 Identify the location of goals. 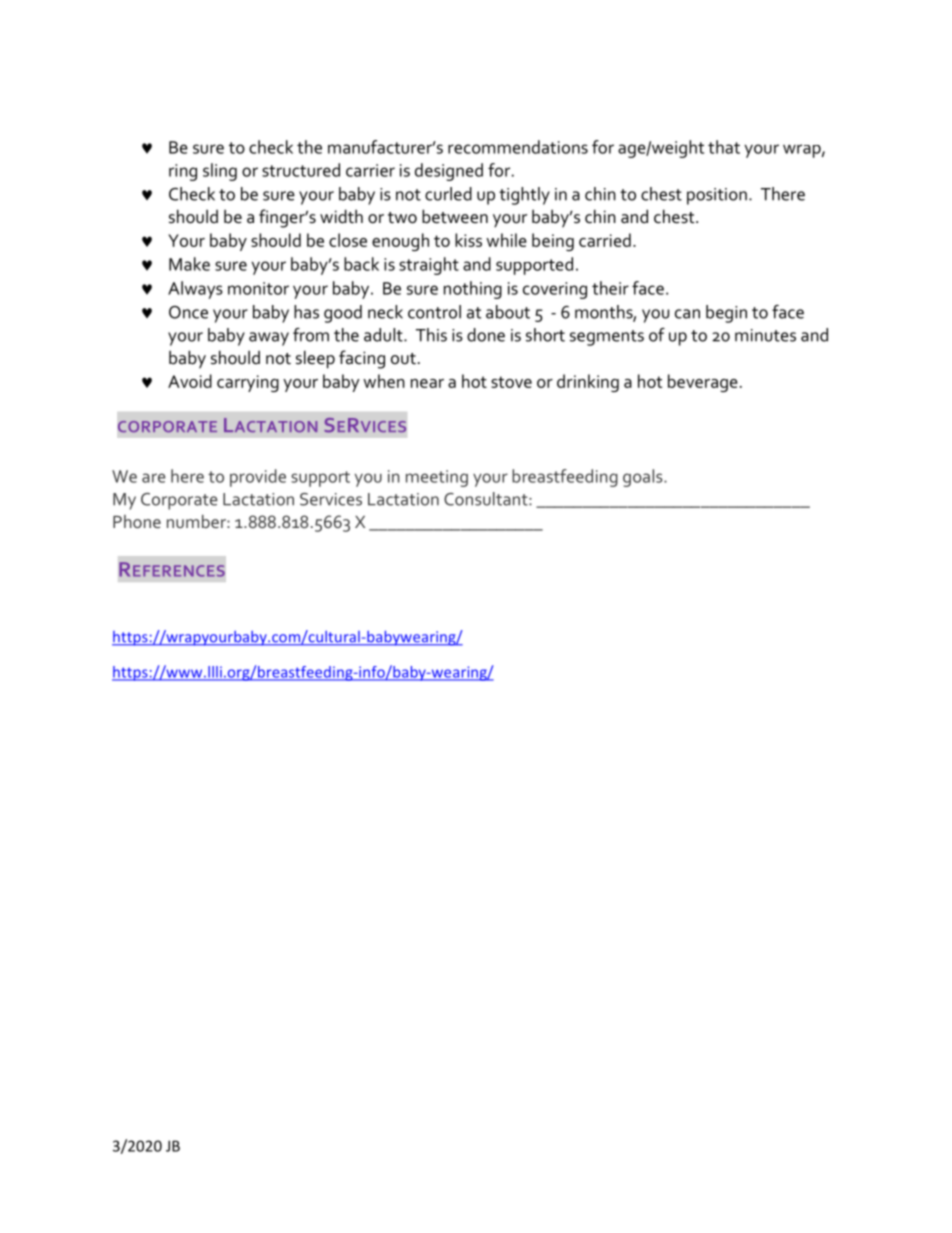
(644, 478).
